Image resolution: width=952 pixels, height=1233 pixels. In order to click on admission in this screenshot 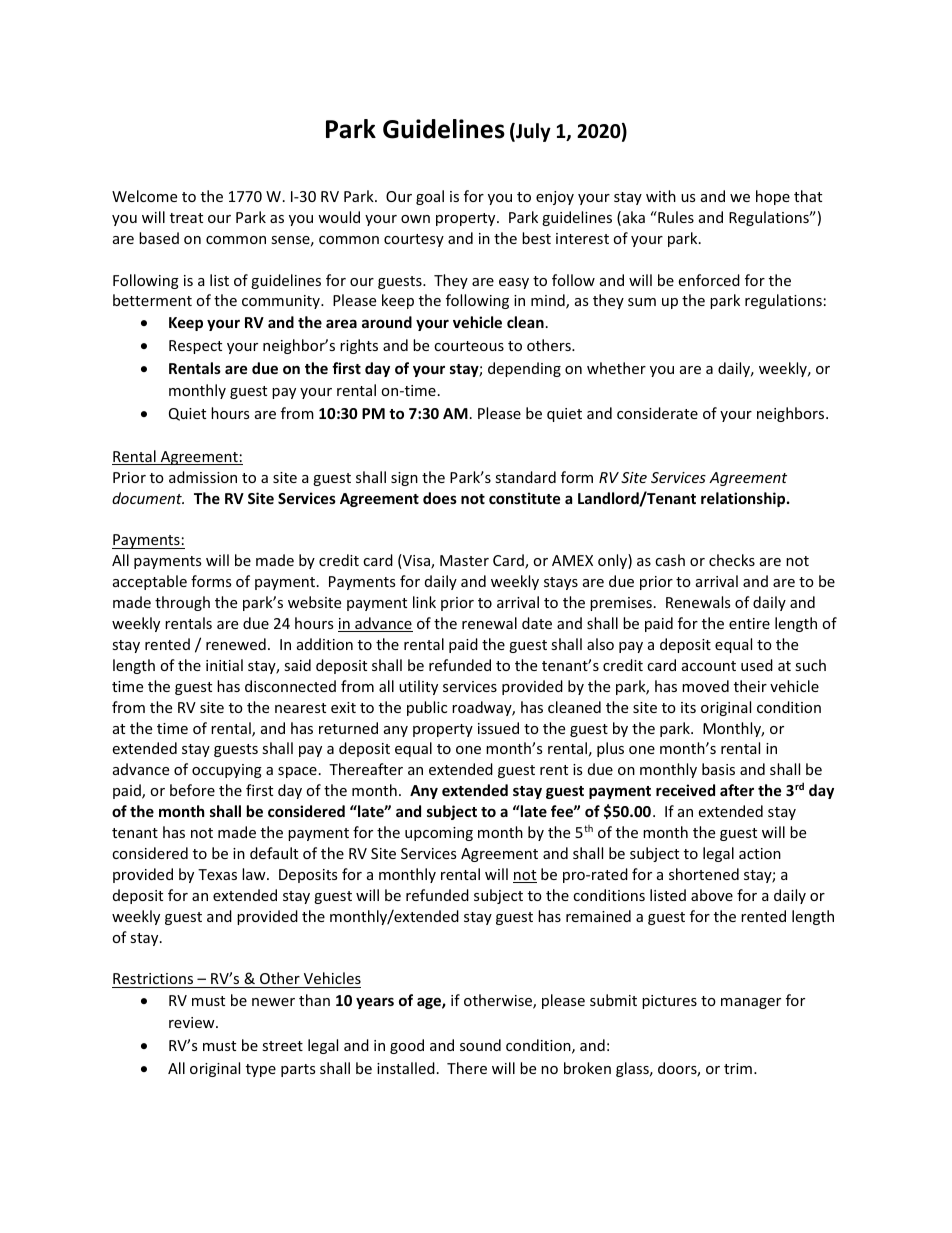, I will do `click(203, 477)`.
